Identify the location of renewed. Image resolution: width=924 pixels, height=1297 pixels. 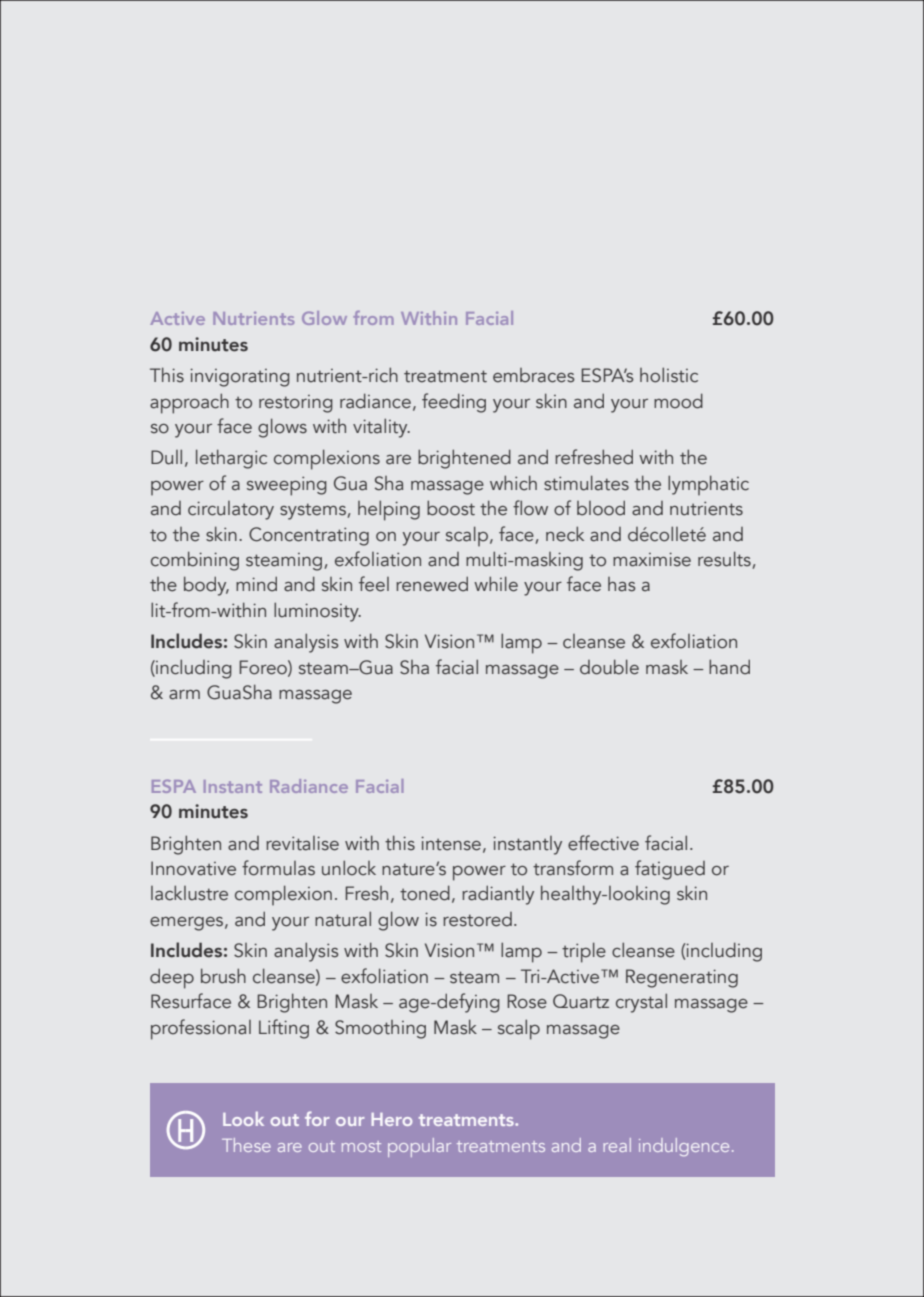
(432, 584).
